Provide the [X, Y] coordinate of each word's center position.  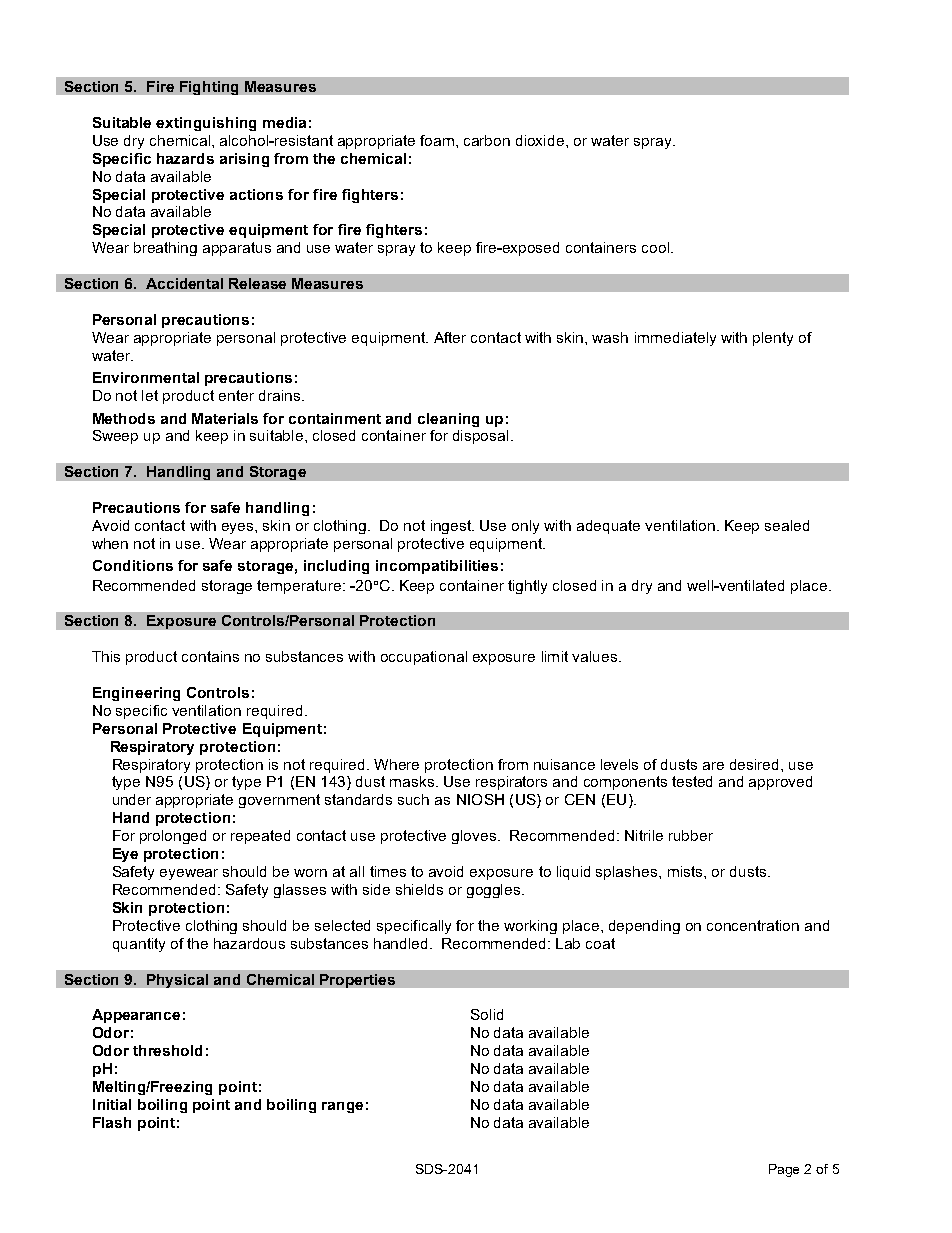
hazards [185, 158]
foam [437, 140]
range [342, 1107]
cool [657, 247]
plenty [773, 339]
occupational [424, 658]
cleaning [448, 420]
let [150, 395]
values [594, 656]
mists [686, 871]
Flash [112, 1122]
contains [210, 656]
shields [419, 889]
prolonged [173, 837]
